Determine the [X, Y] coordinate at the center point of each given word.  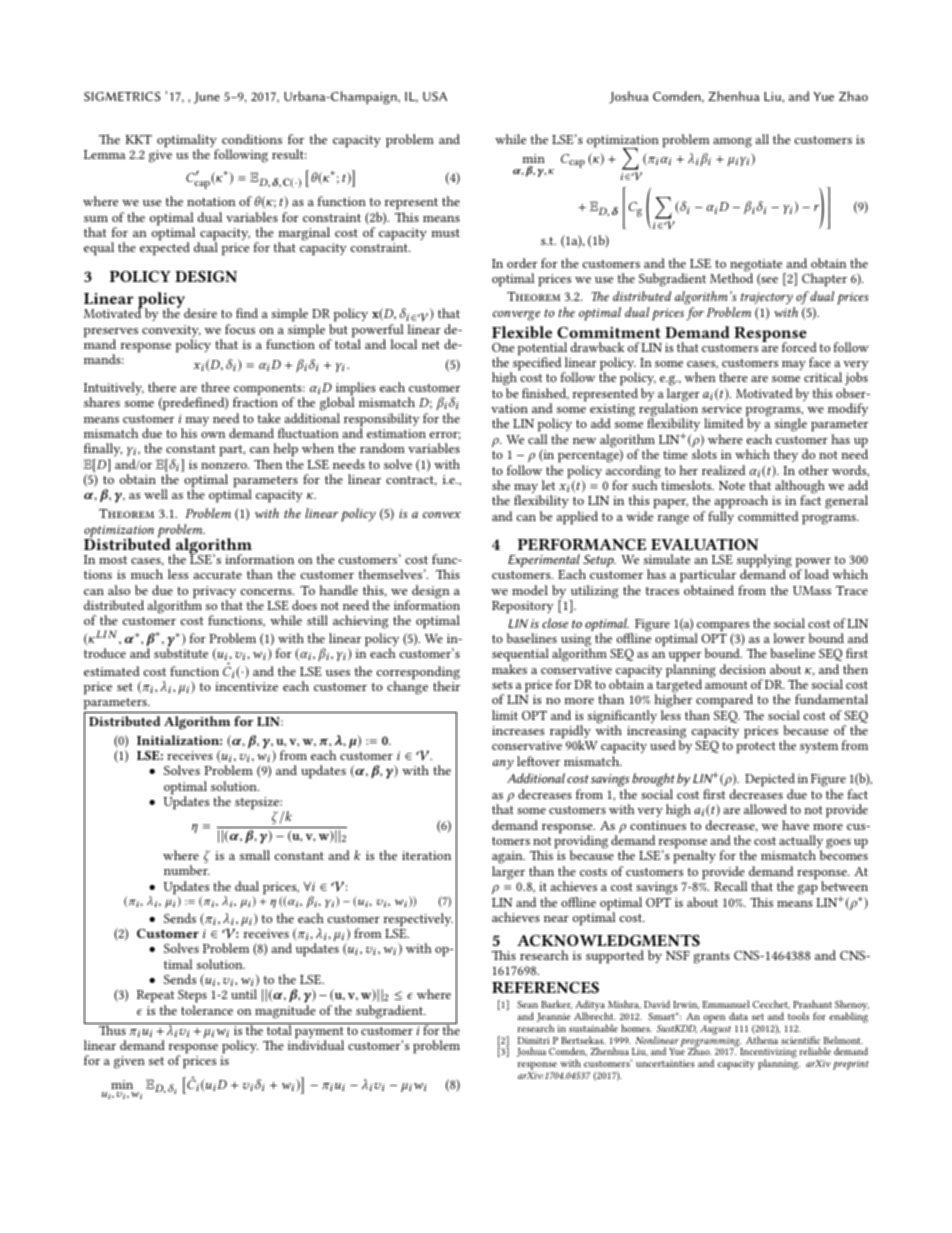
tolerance [207, 1010]
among [732, 142]
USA [435, 96]
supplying [764, 562]
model [530, 590]
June [207, 98]
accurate [218, 575]
